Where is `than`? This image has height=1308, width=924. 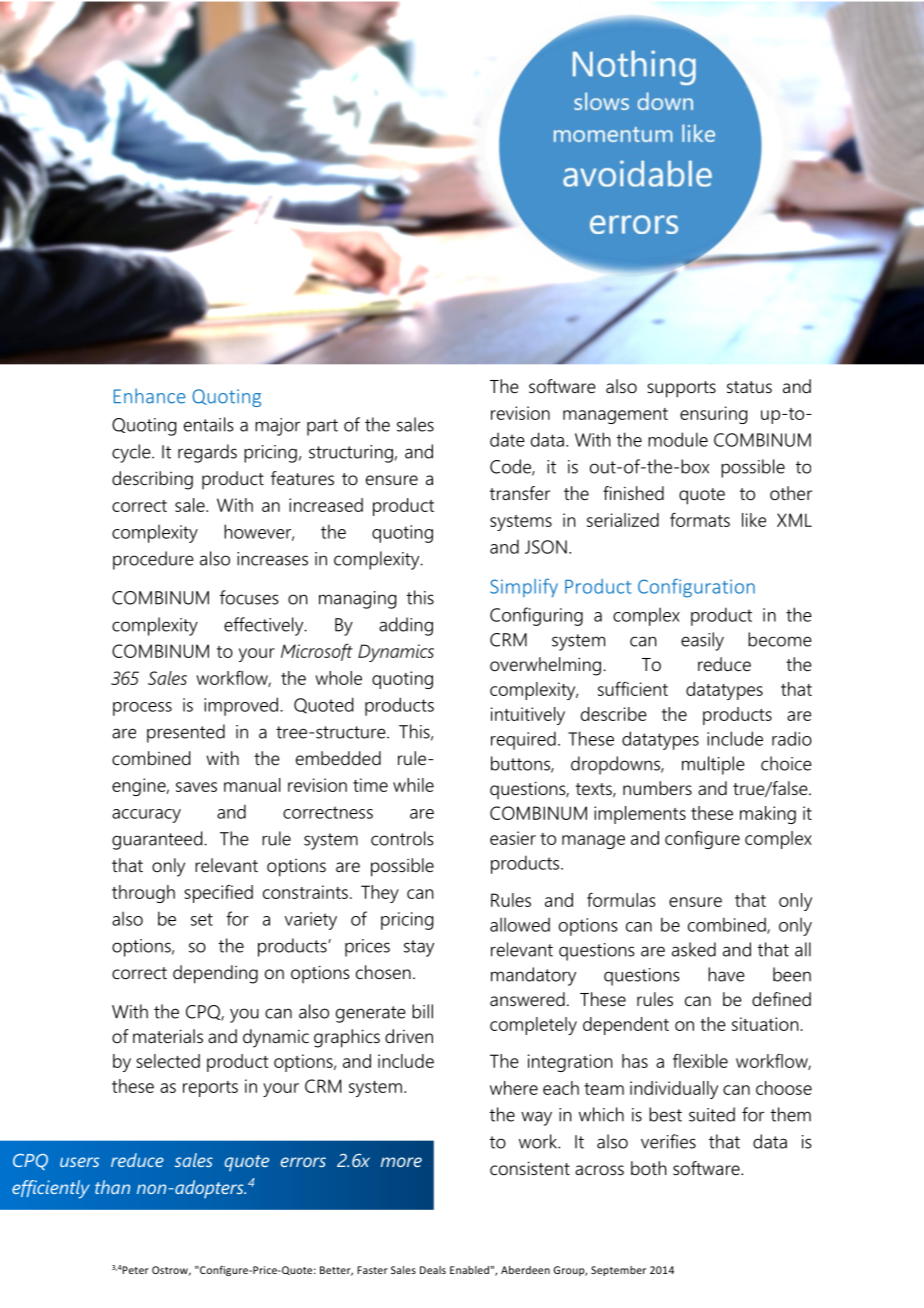
than is located at coordinates (112, 1187).
